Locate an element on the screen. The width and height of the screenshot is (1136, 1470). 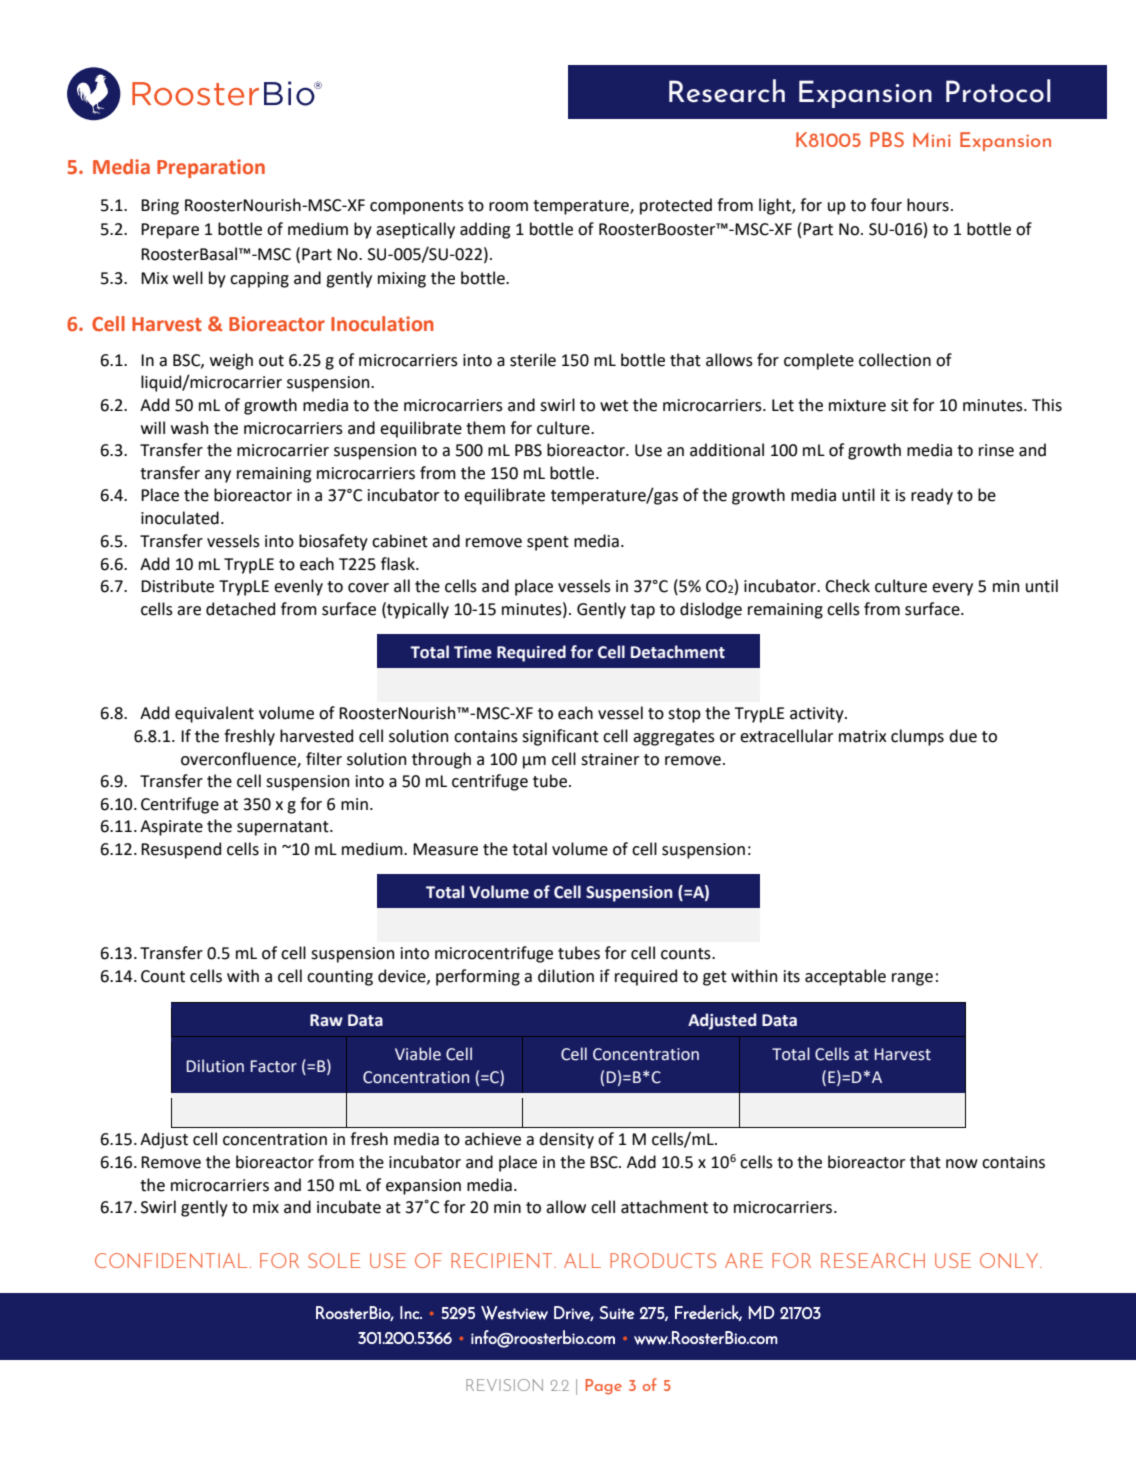
Preparation is located at coordinates (211, 168).
